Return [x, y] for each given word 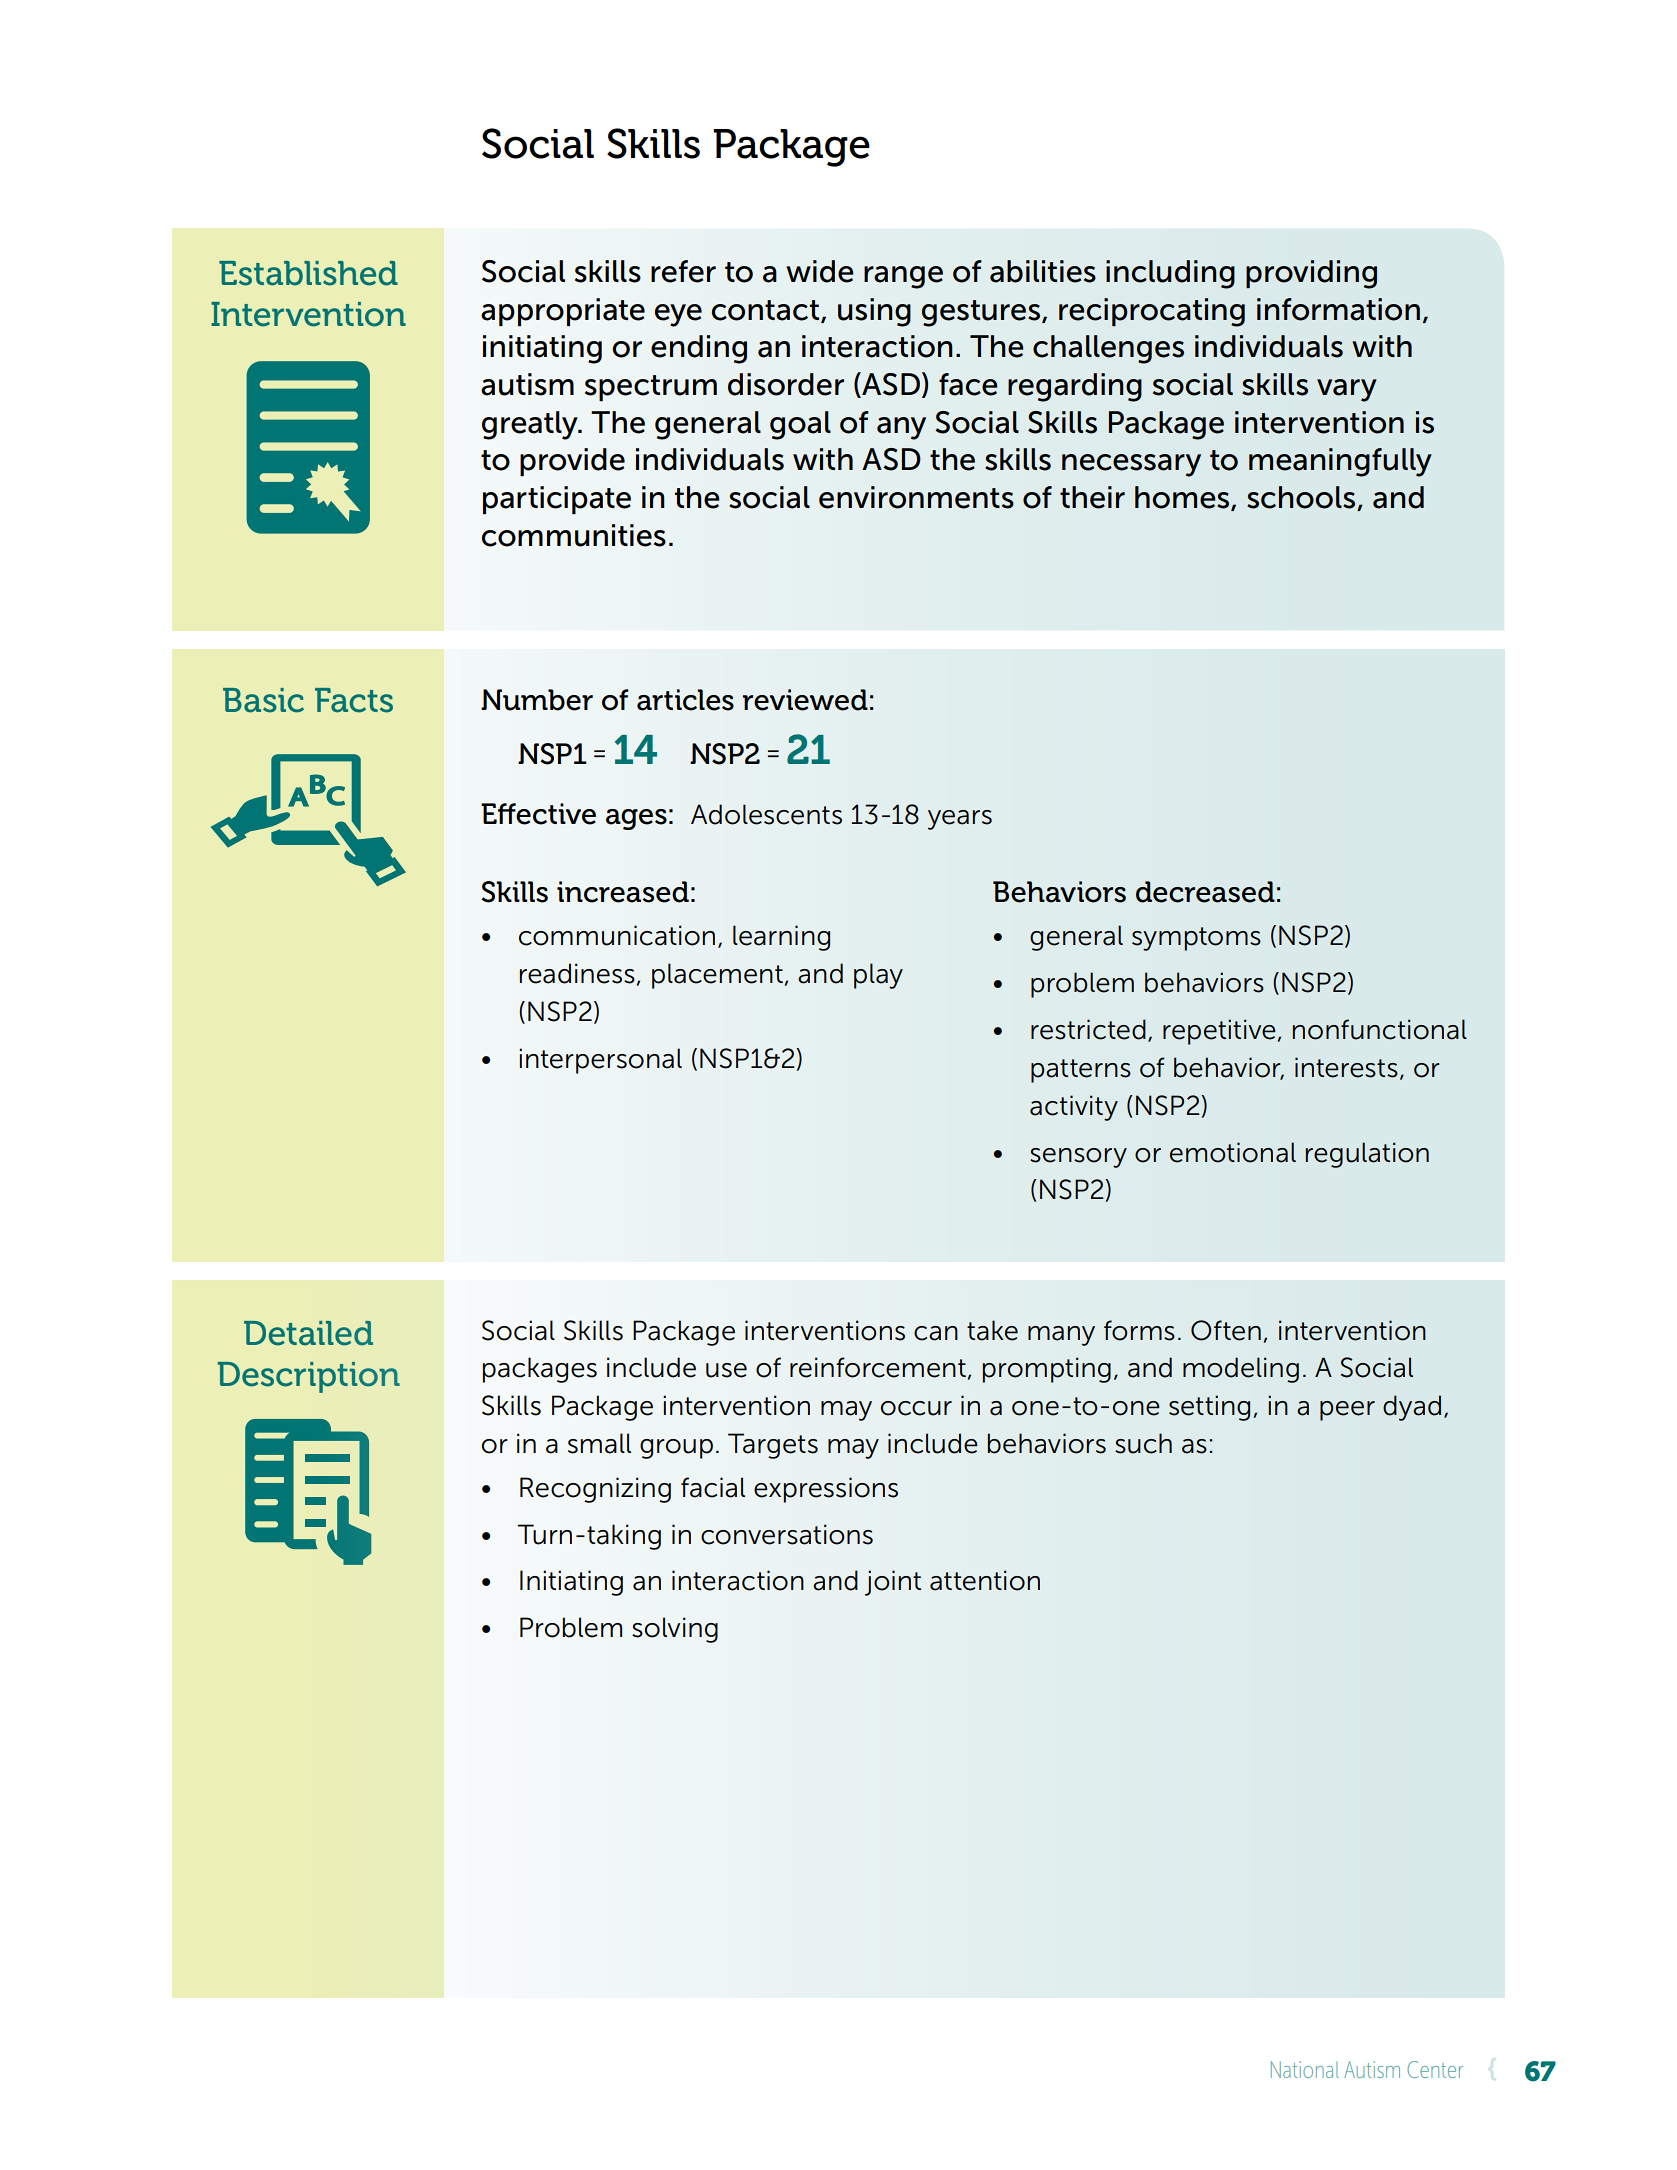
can [936, 1333]
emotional [1233, 1152]
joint [893, 1583]
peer [1347, 1411]
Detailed [308, 1333]
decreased [1205, 892]
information [1338, 309]
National [1305, 2069]
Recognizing [595, 1490]
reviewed [805, 700]
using [874, 312]
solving [675, 1630]
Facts [354, 700]
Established [308, 273]
